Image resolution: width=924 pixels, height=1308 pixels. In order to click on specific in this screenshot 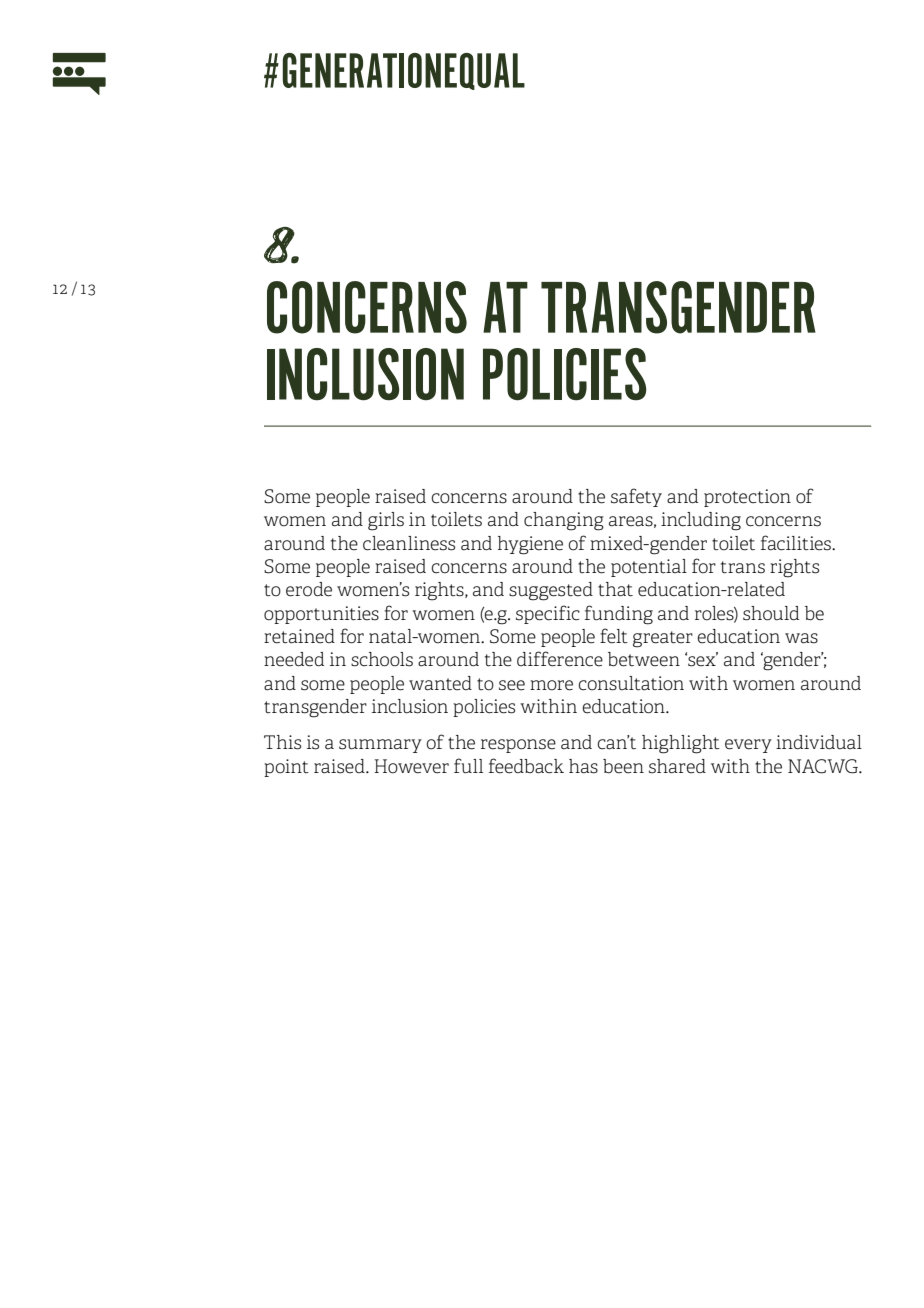, I will do `click(548, 614)`.
